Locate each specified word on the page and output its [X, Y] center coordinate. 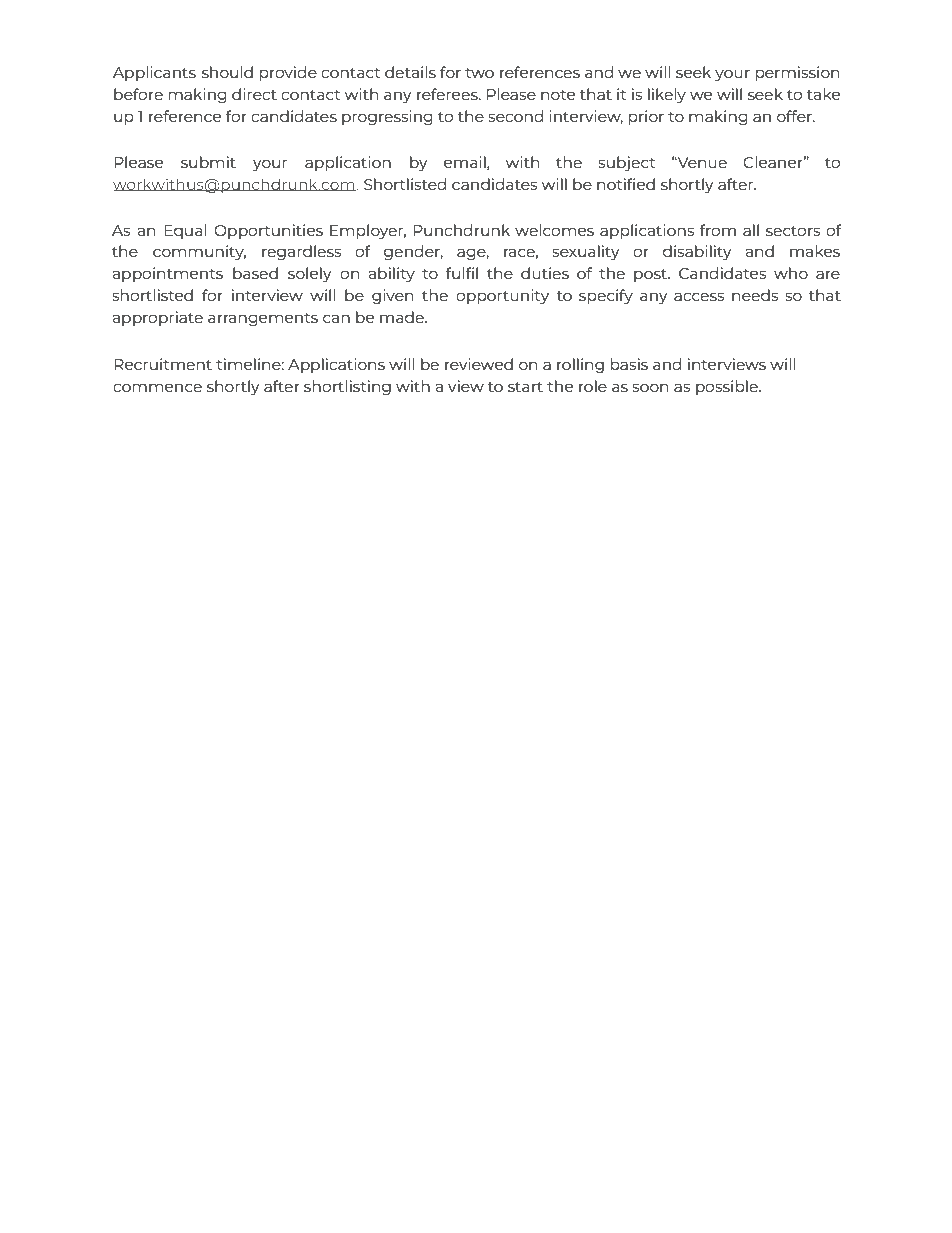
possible [728, 387]
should [227, 72]
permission [797, 73]
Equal [185, 231]
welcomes [554, 230]
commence [157, 387]
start [525, 387]
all [751, 230]
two [479, 73]
